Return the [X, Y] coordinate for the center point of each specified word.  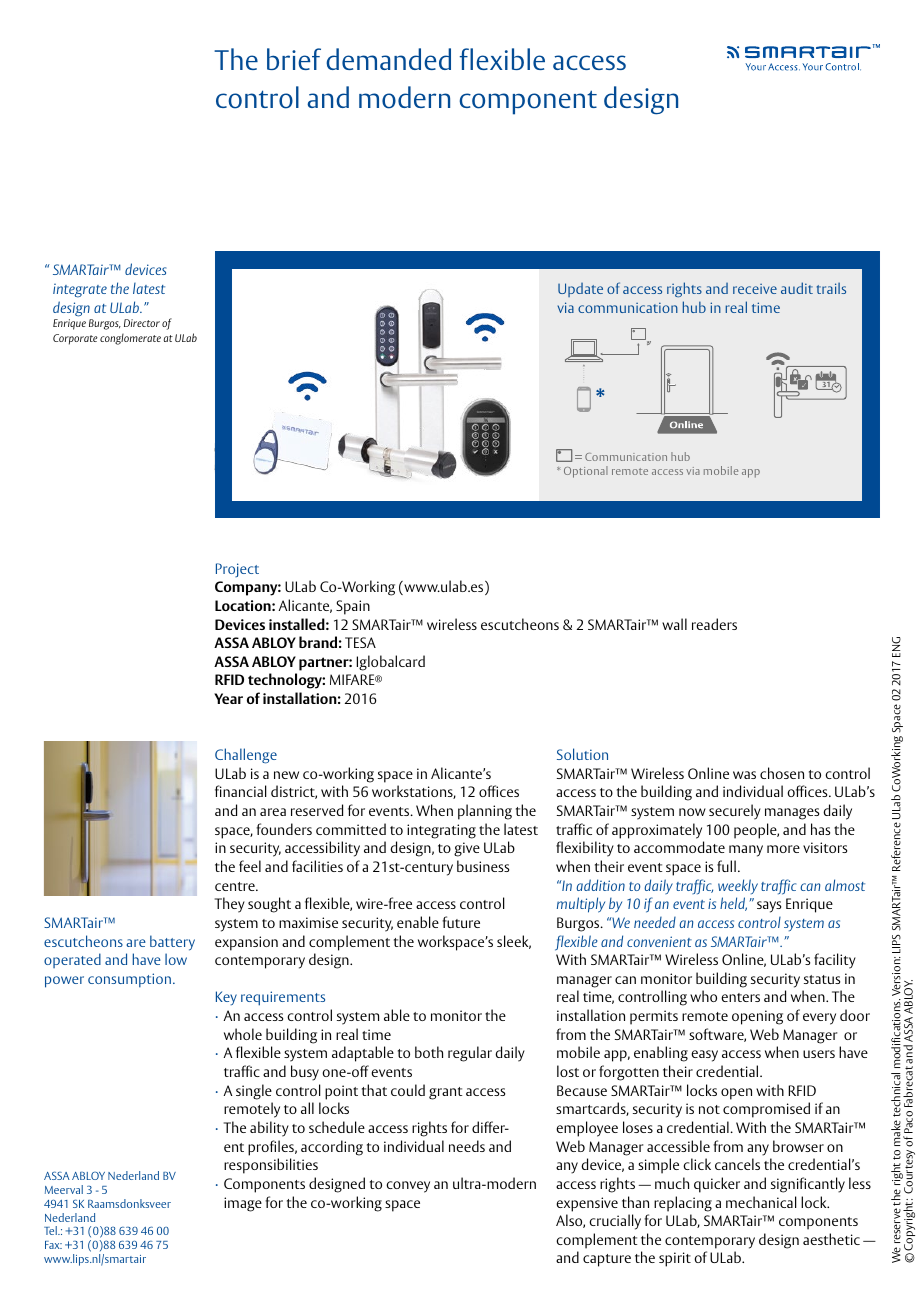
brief [294, 59]
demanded [388, 59]
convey [408, 1187]
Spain [353, 607]
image [243, 1204]
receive [755, 289]
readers [714, 624]
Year [228, 698]
